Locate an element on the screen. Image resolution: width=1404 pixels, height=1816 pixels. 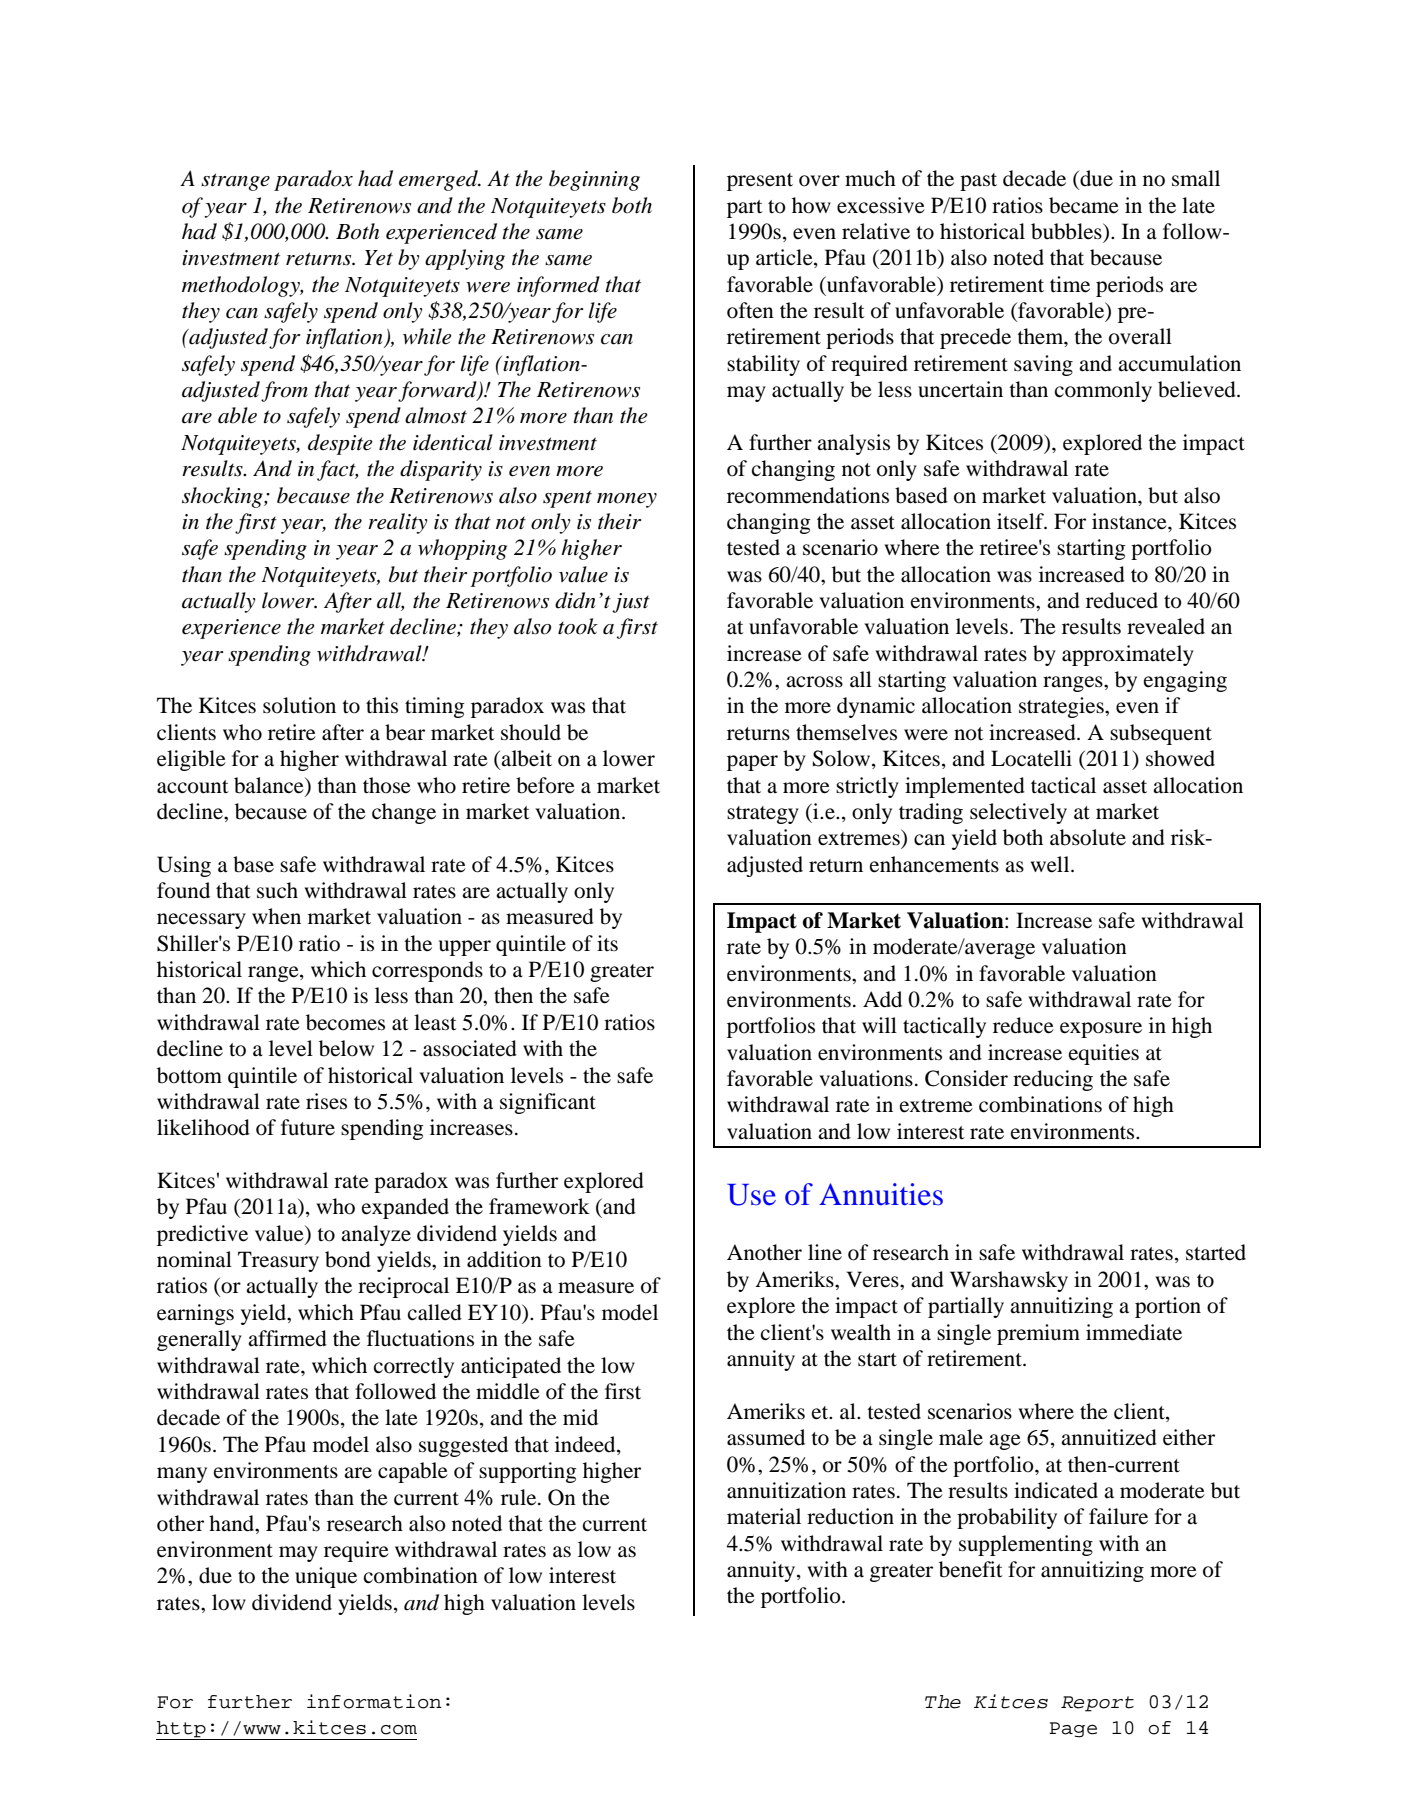
framework is located at coordinates (539, 1206).
